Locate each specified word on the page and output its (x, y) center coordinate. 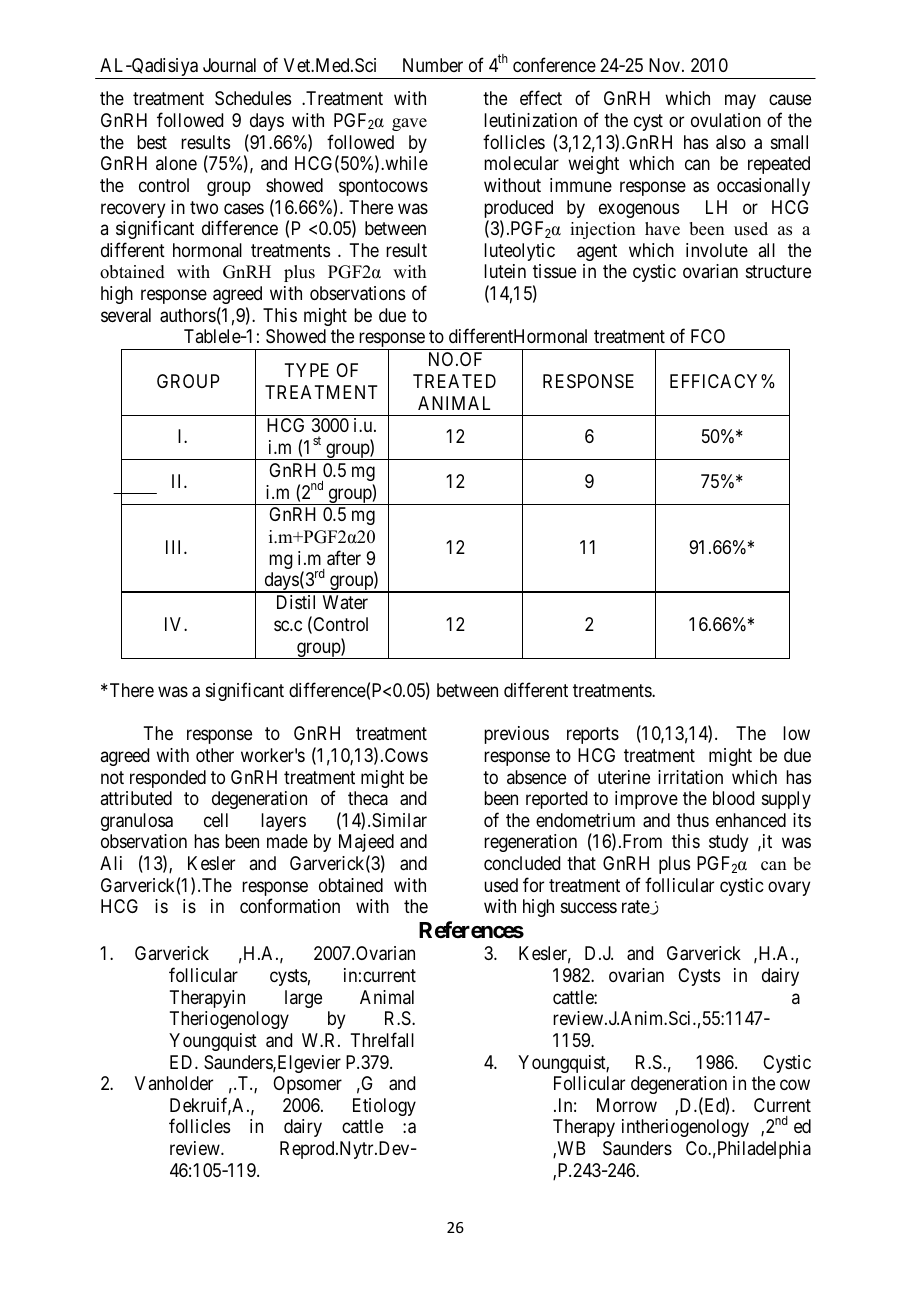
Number (433, 65)
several (126, 315)
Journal (229, 65)
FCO (708, 336)
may (740, 102)
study (728, 843)
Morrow (627, 1105)
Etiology (384, 1107)
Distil (296, 602)
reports (593, 735)
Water (345, 602)
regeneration (530, 843)
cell (216, 820)
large (303, 999)
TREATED (454, 381)
